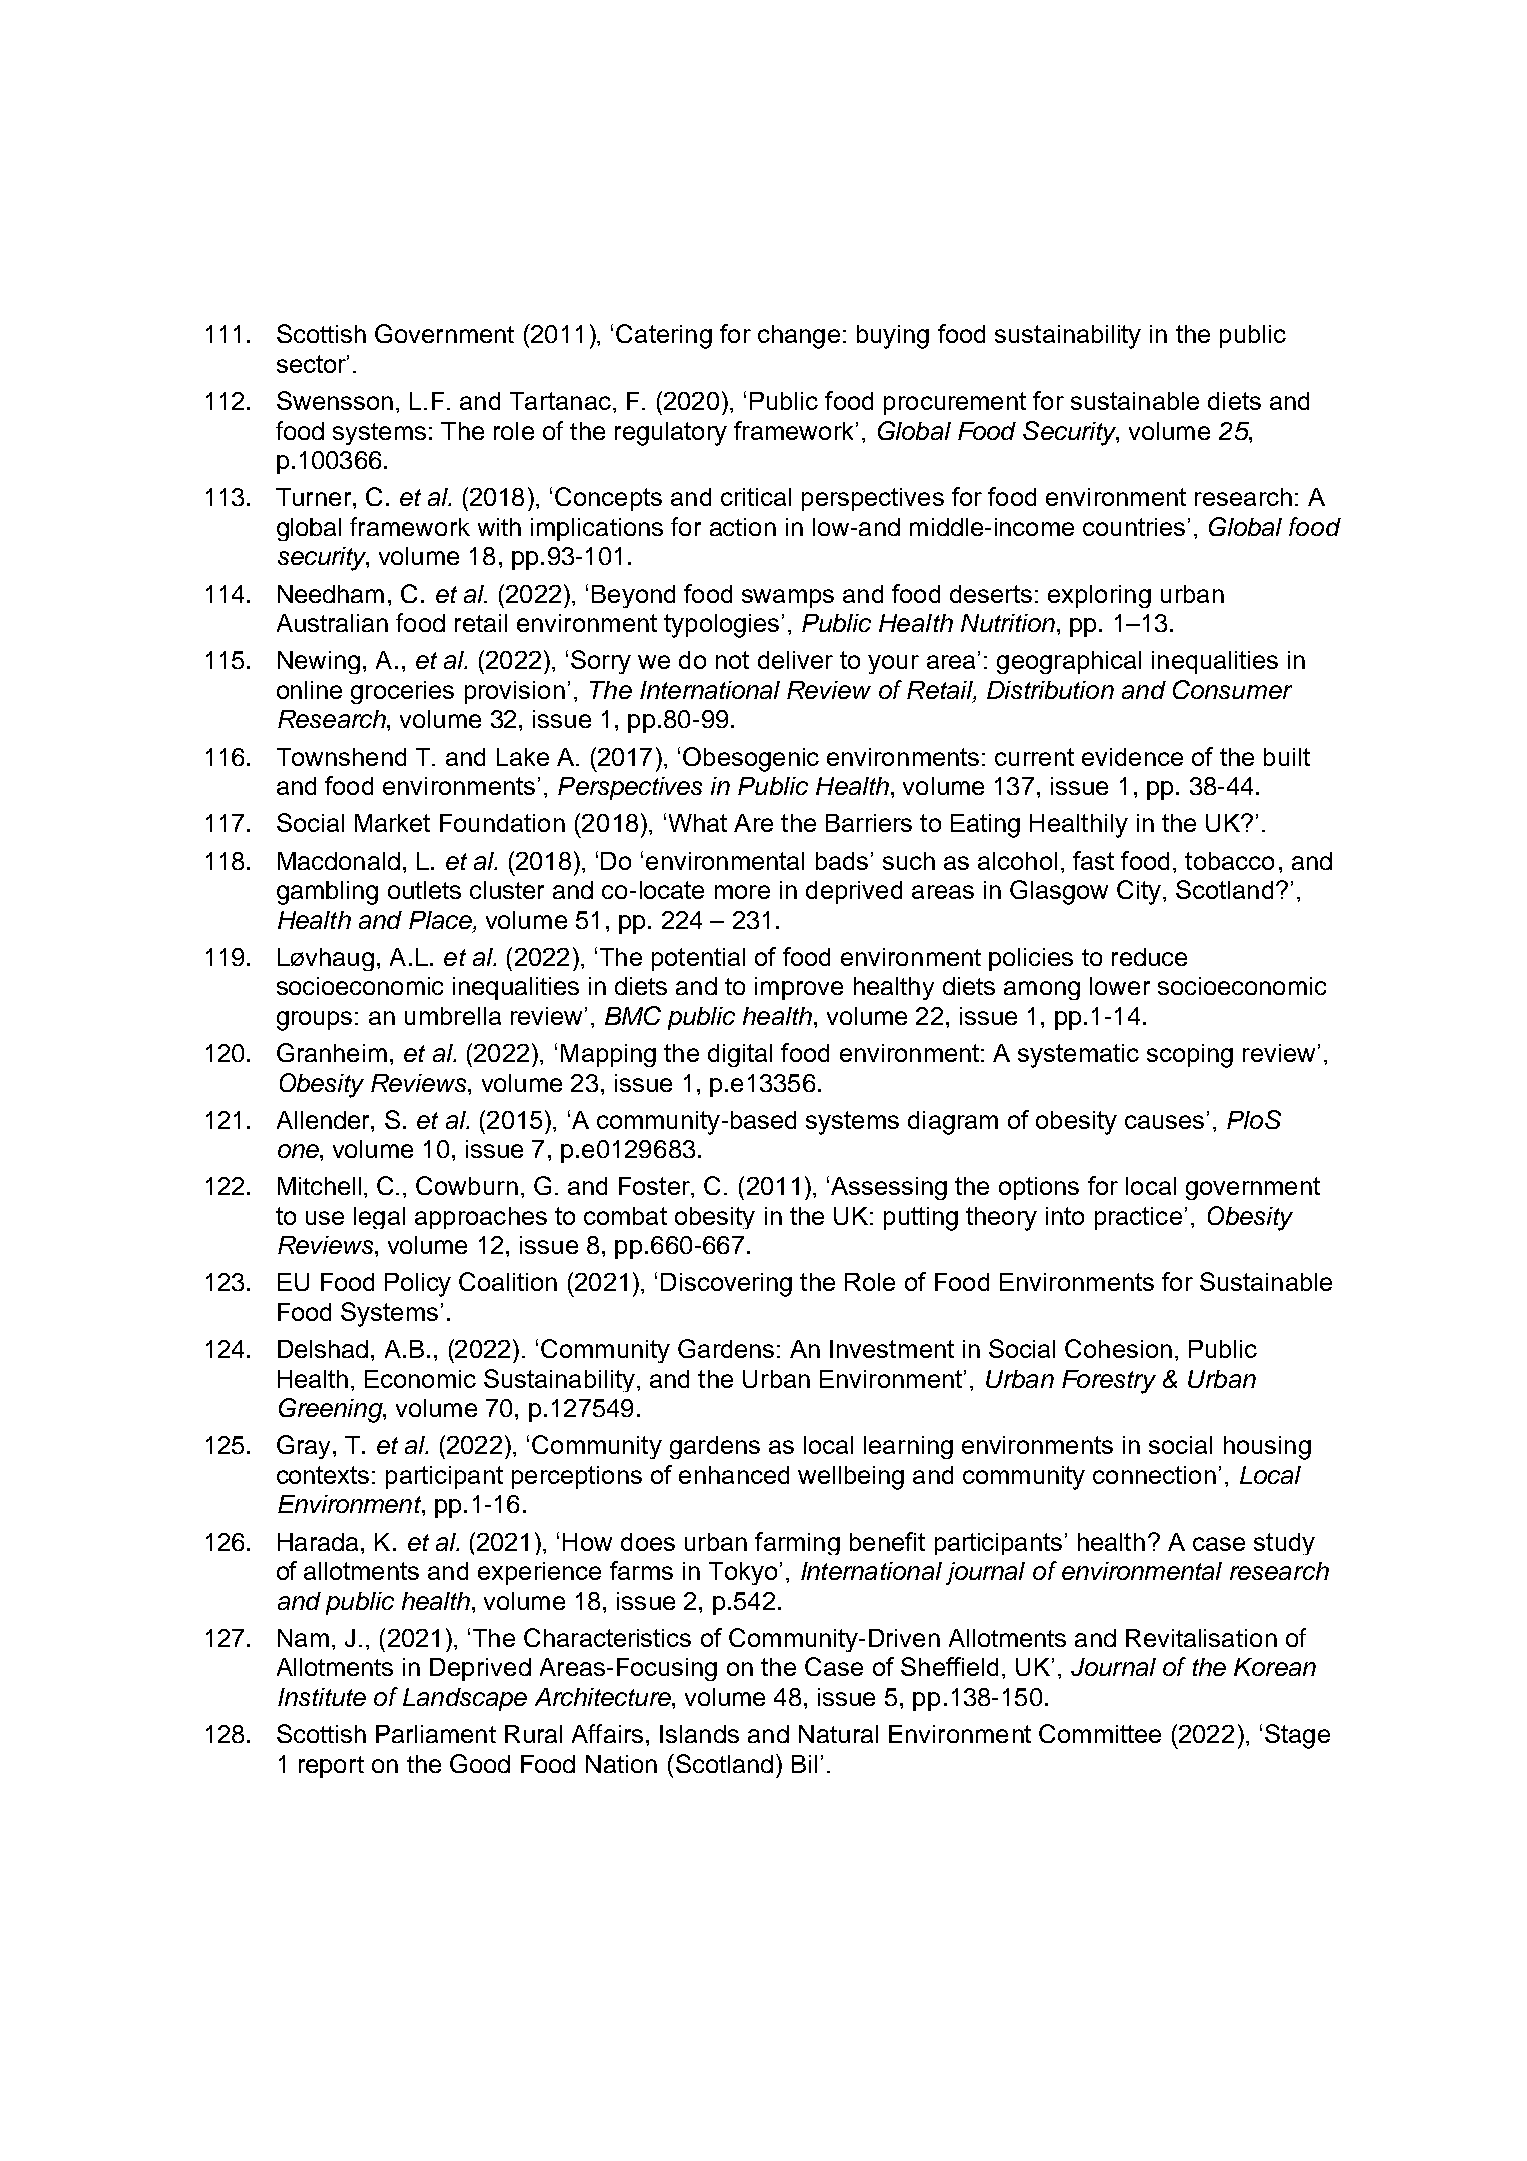 Image resolution: width=1527 pixels, height=2161 pixels. Describe the element at coordinates (315, 497) in the screenshot. I see `Turner` at that location.
